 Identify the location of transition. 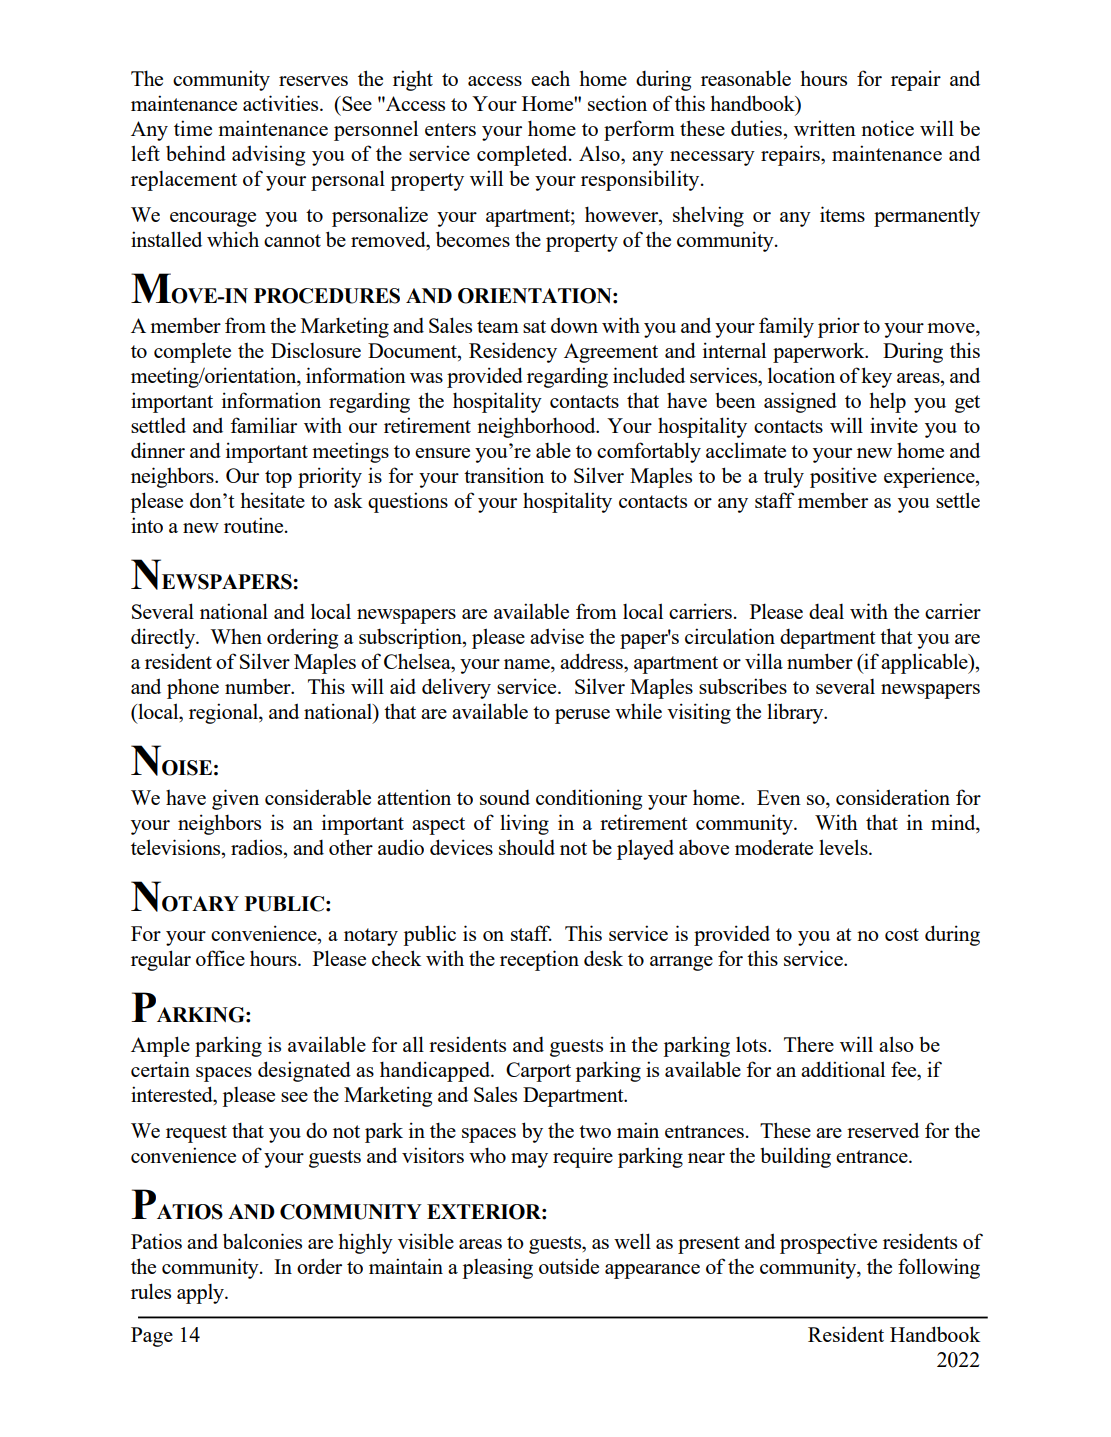
(504, 475).
